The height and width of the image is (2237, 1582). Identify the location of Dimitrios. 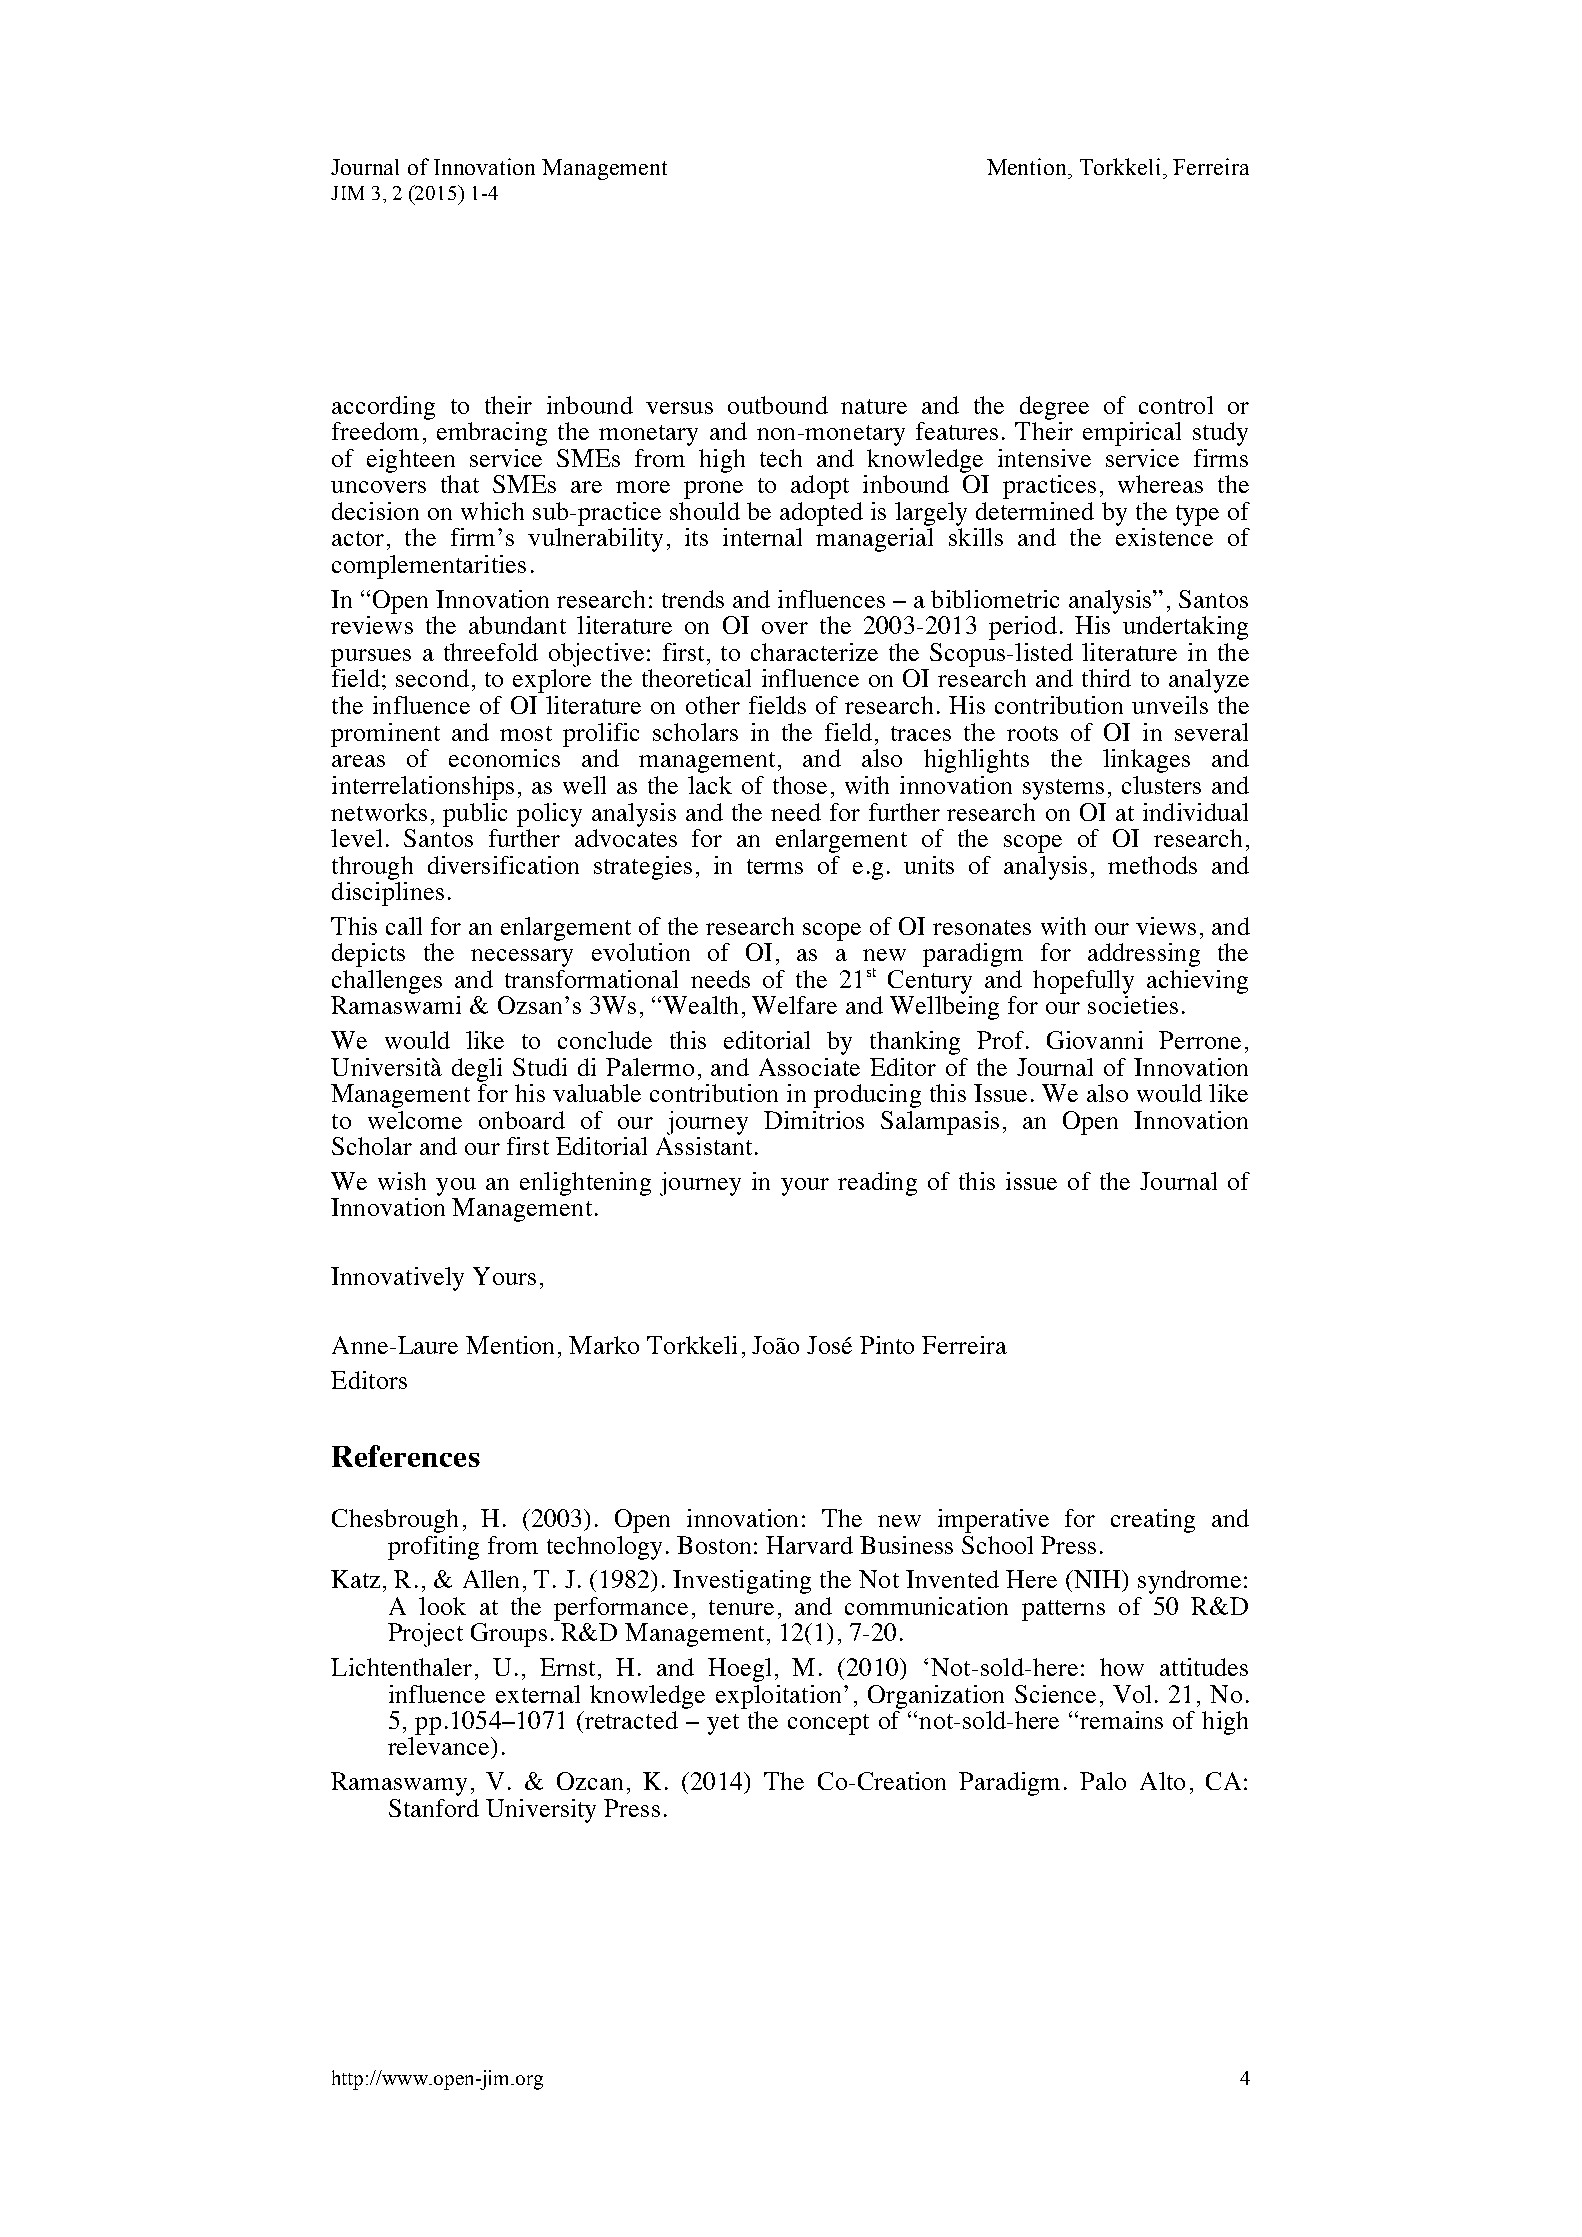
(814, 1120).
